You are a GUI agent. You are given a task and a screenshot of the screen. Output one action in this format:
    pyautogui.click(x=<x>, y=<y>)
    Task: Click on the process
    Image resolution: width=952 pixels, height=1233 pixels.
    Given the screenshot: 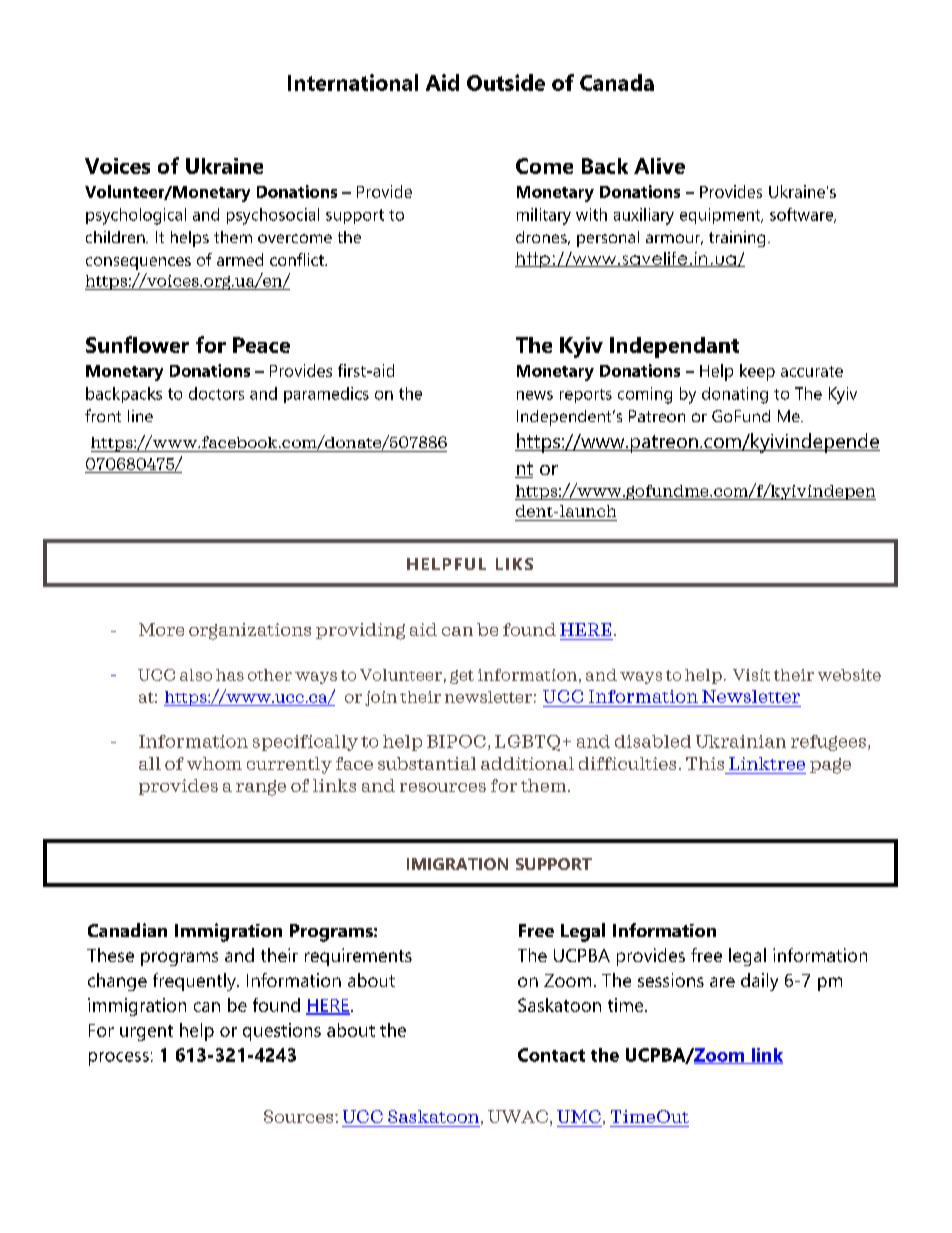 What is the action you would take?
    pyautogui.click(x=119, y=1059)
